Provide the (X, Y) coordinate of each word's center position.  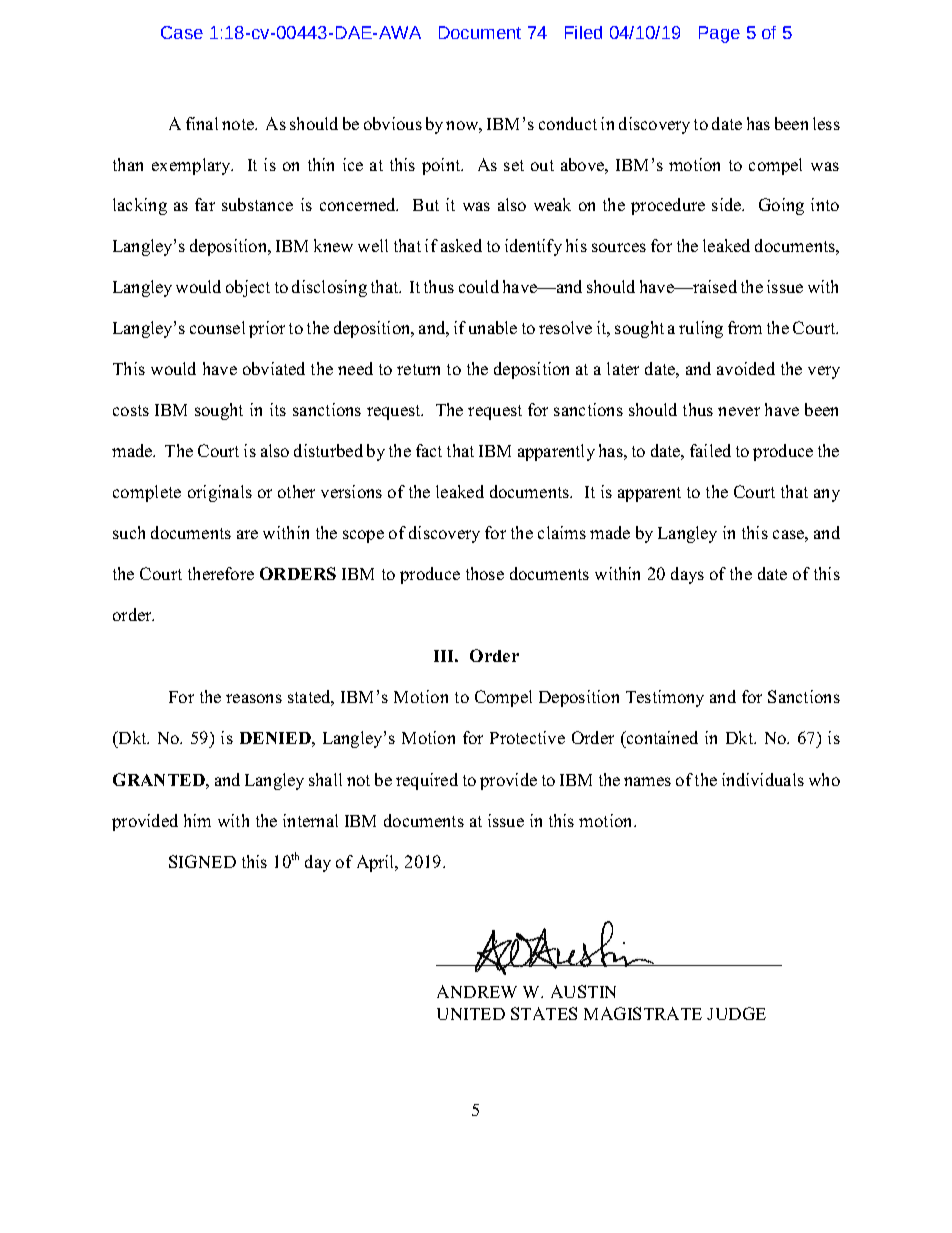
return (418, 369)
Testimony (665, 698)
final (202, 123)
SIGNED (202, 861)
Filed (583, 32)
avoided (746, 368)
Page (719, 34)
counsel (217, 327)
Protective (527, 737)
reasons (254, 698)
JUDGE (736, 1013)
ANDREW (477, 991)
